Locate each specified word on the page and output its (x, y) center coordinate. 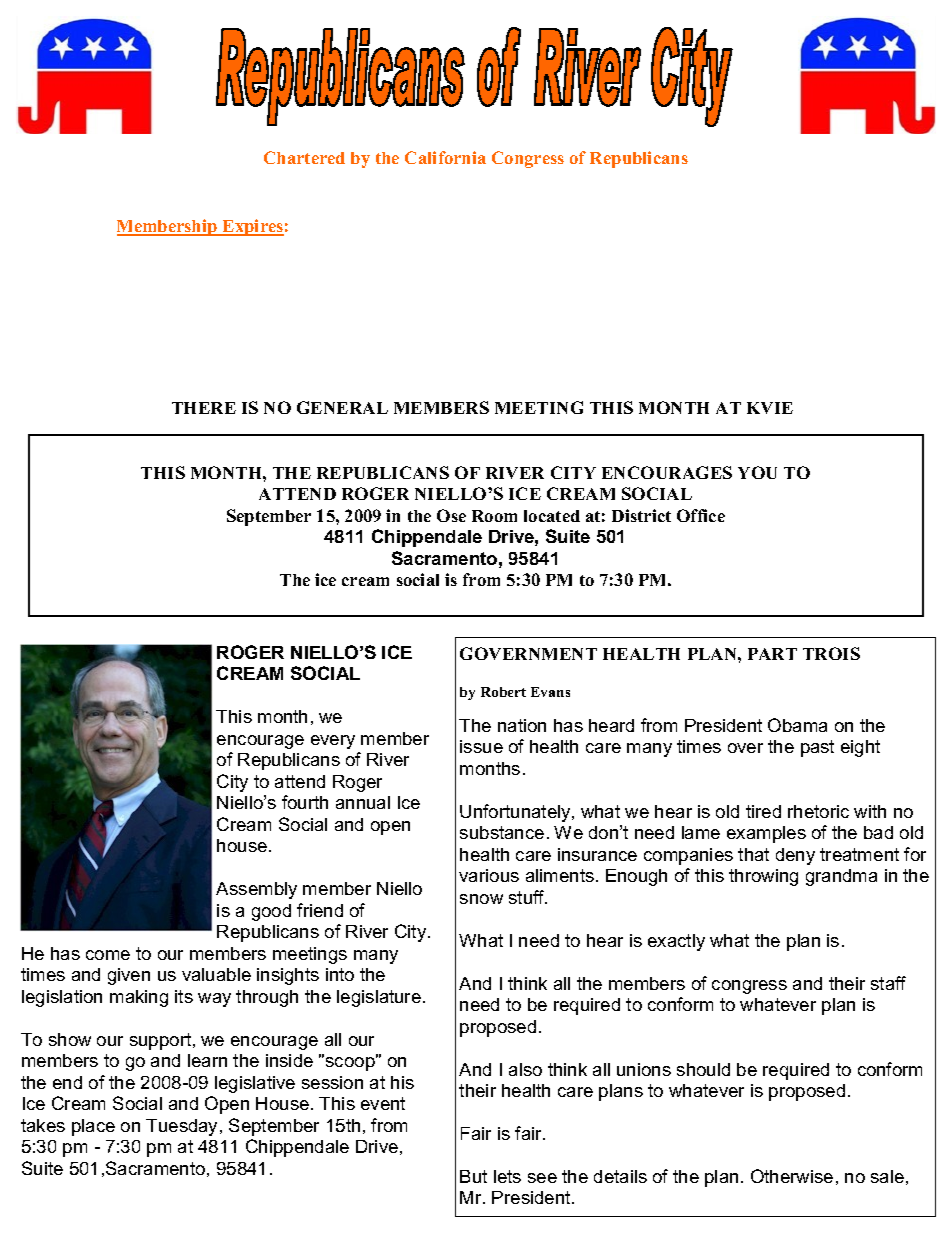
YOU (757, 472)
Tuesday (183, 1127)
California (445, 157)
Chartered (304, 157)
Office (701, 515)
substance (502, 832)
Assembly (256, 890)
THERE (204, 408)
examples (766, 834)
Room (494, 516)
